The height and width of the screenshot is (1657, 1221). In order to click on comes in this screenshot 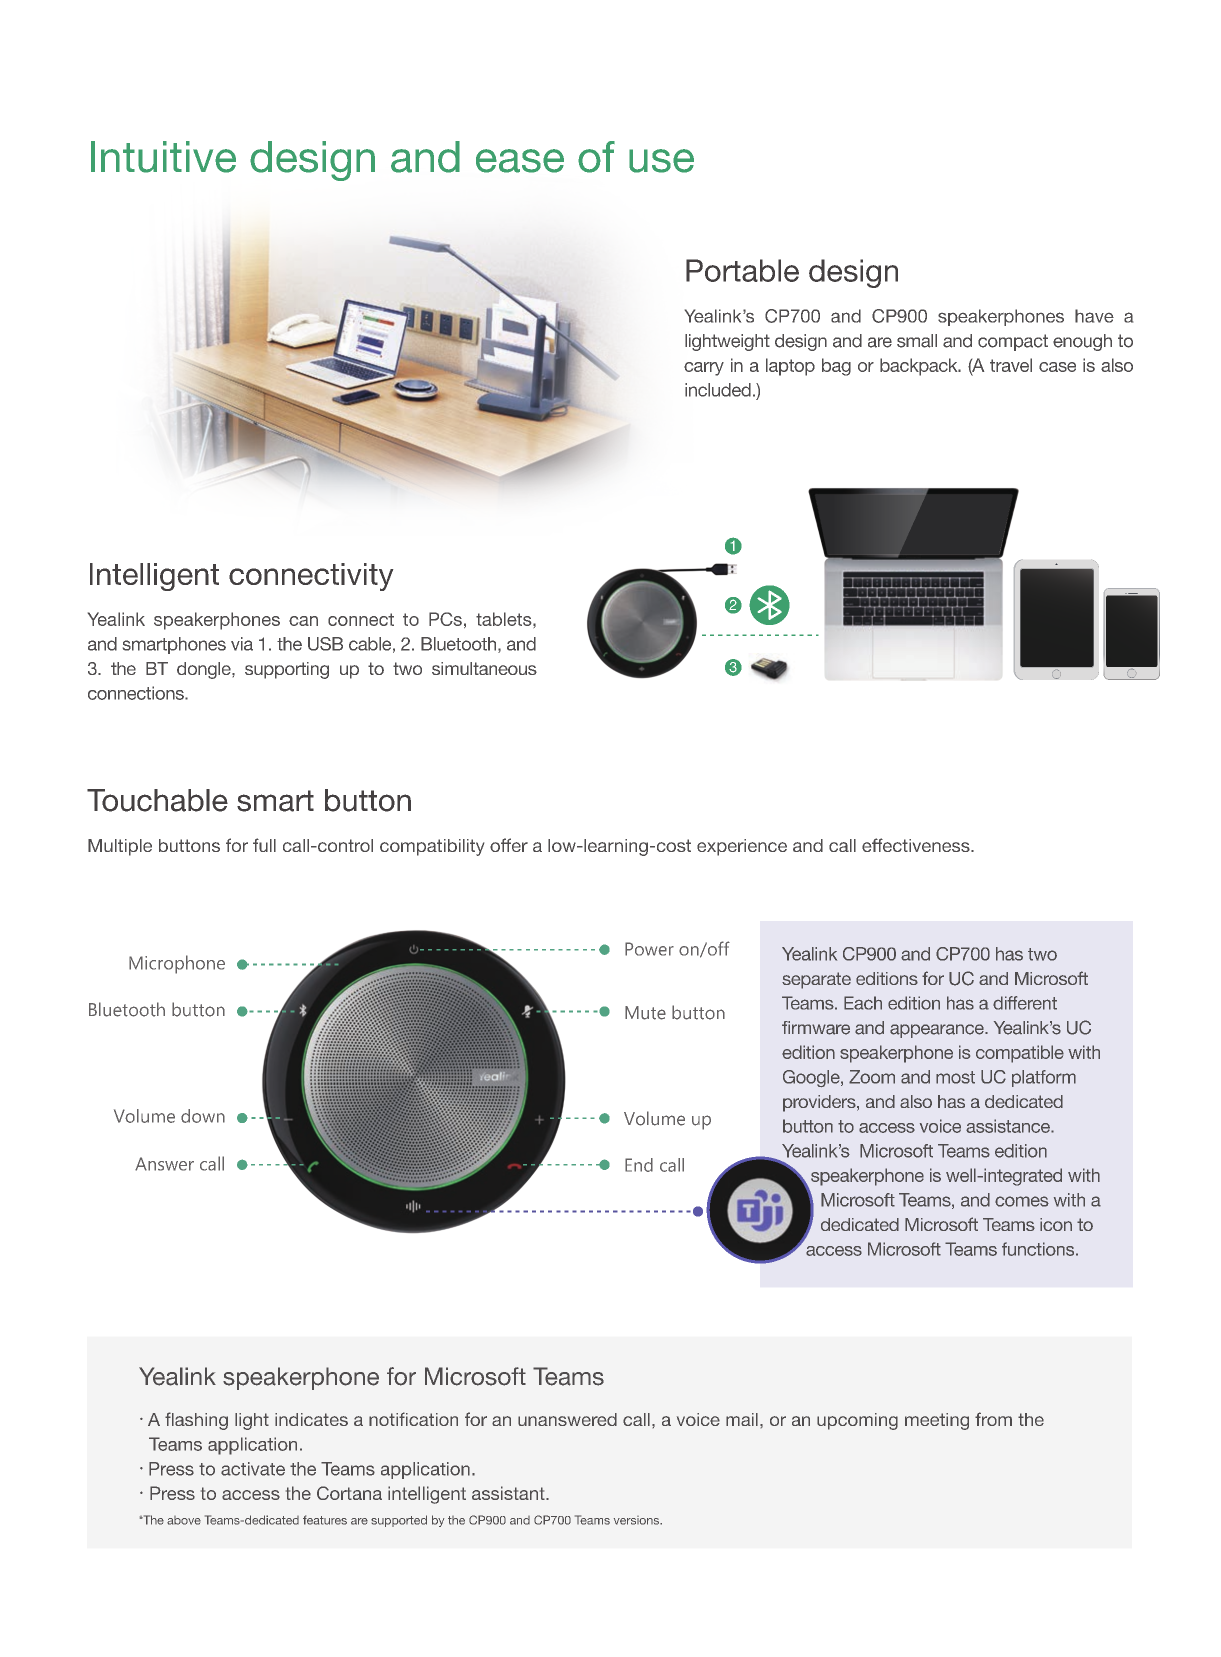, I will do `click(1022, 1201)`.
